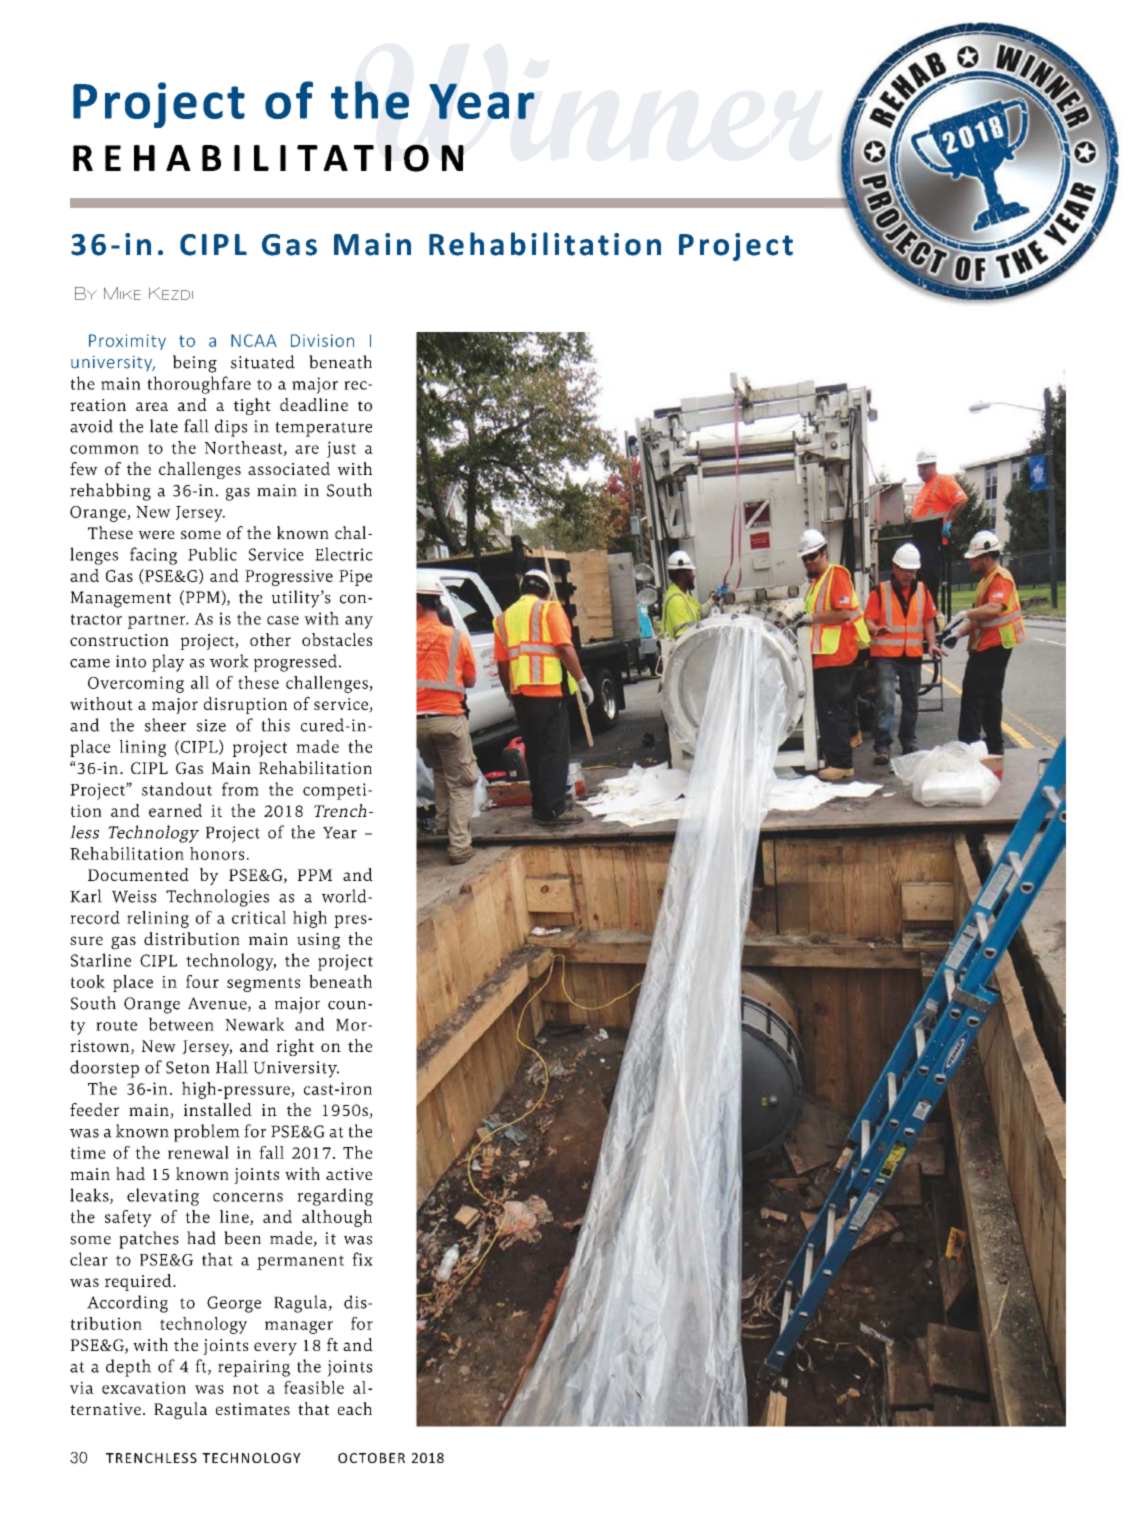  Describe the element at coordinates (322, 340) in the document. I see `Division` at that location.
